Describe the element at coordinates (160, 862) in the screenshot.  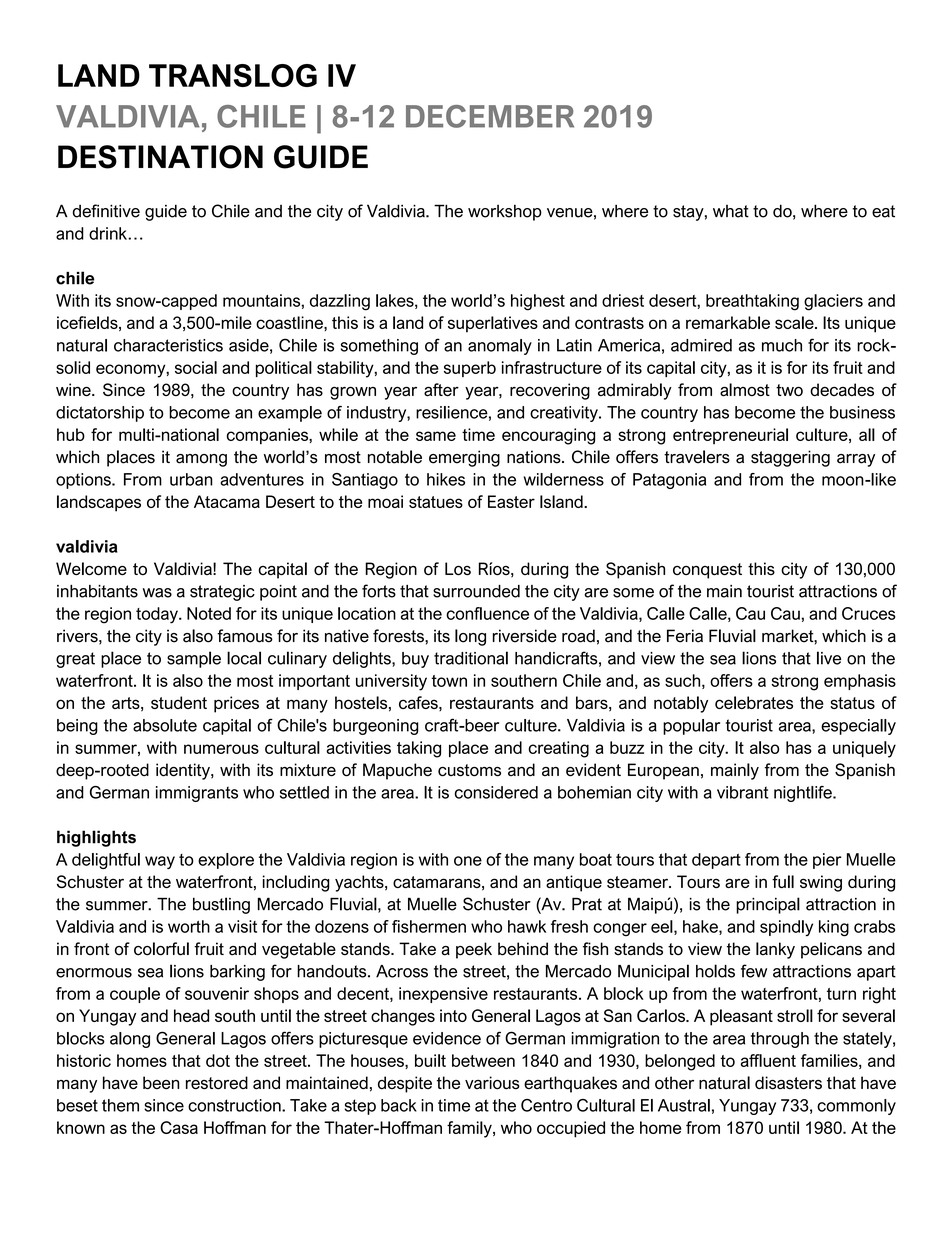
I see `way` at that location.
